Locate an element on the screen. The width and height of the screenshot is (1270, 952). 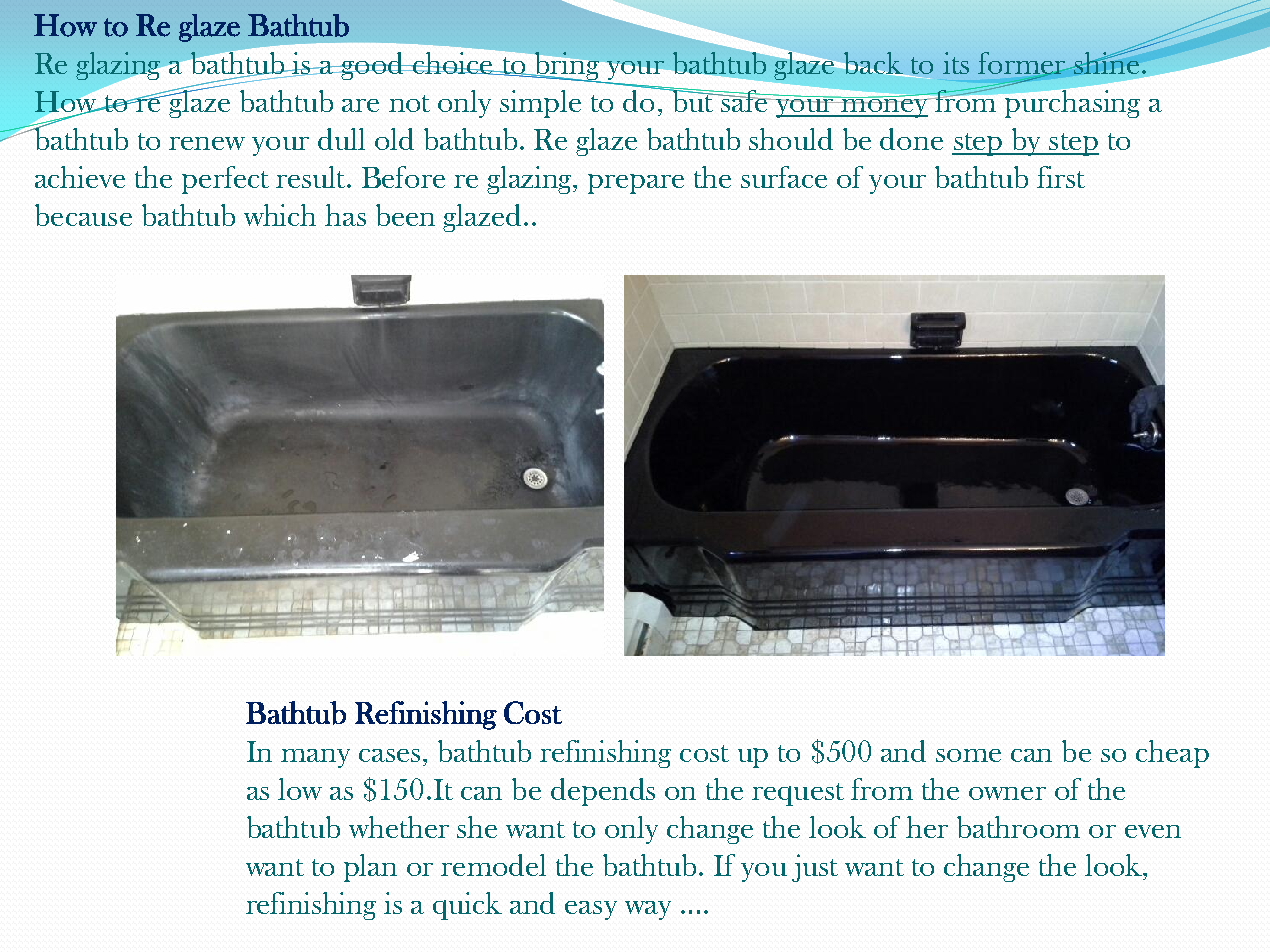
but is located at coordinates (692, 100).
